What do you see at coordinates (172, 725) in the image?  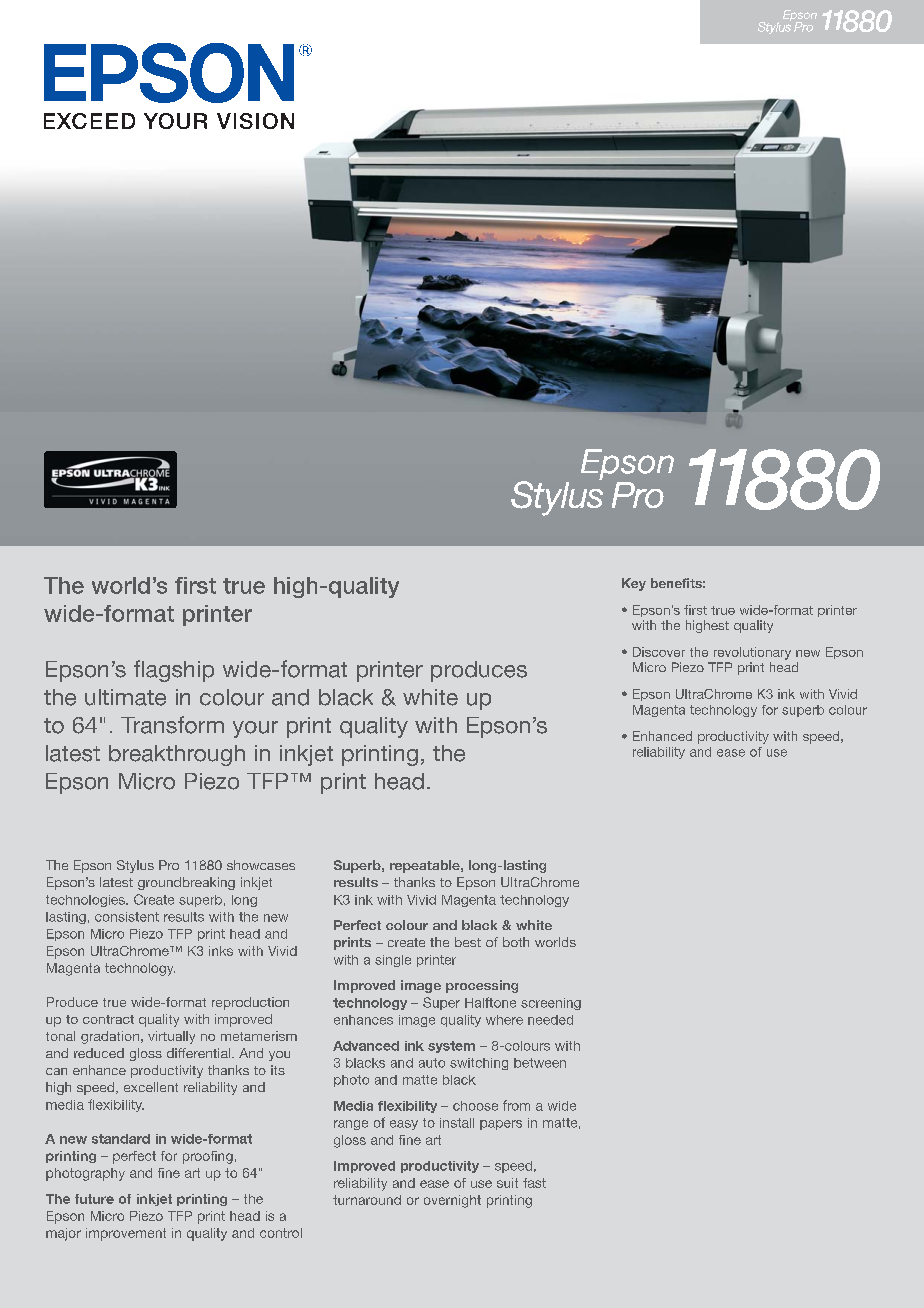 I see `Transform` at bounding box center [172, 725].
